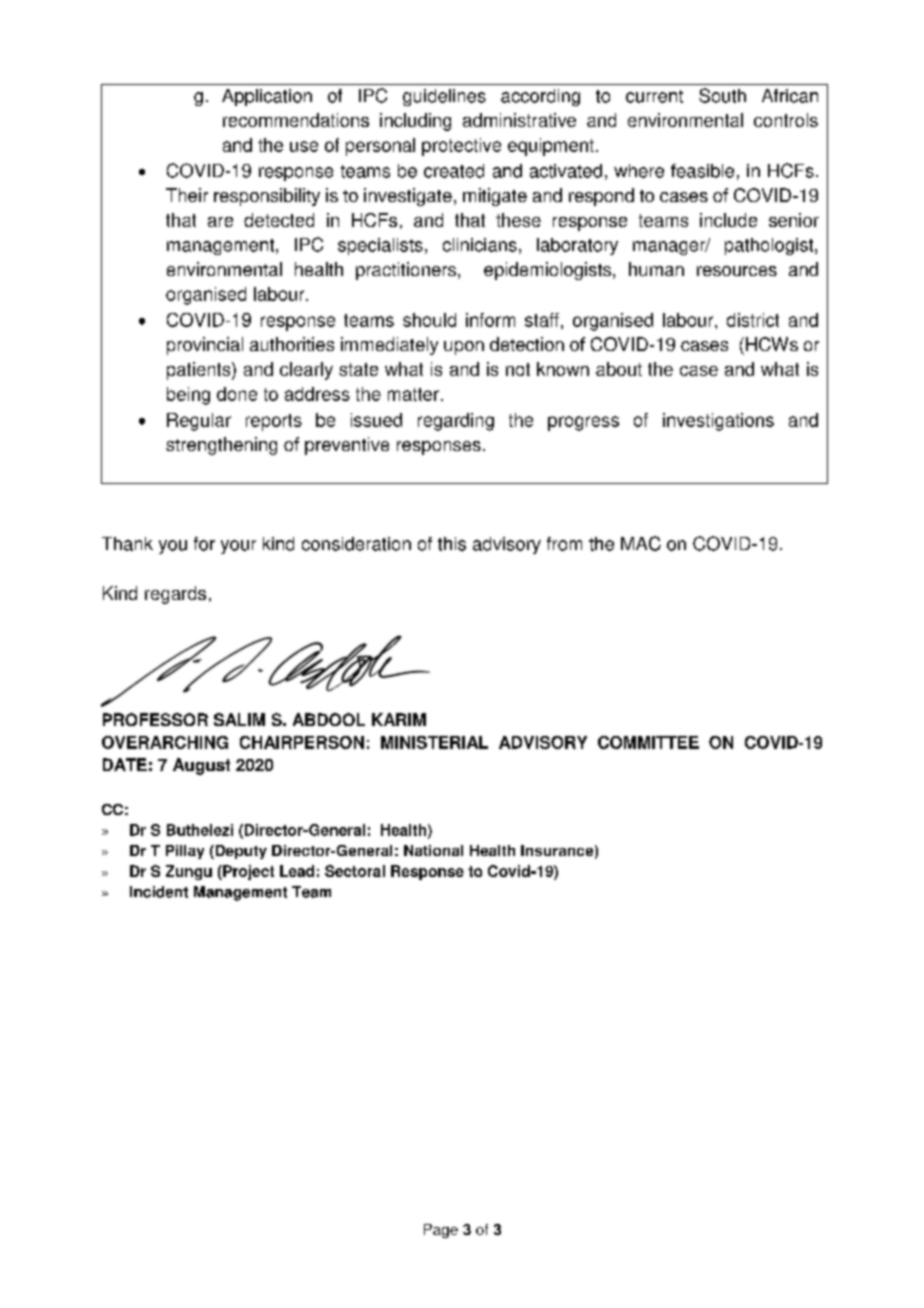 Image resolution: width=924 pixels, height=1308 pixels. I want to click on COMMITTEE, so click(648, 742).
